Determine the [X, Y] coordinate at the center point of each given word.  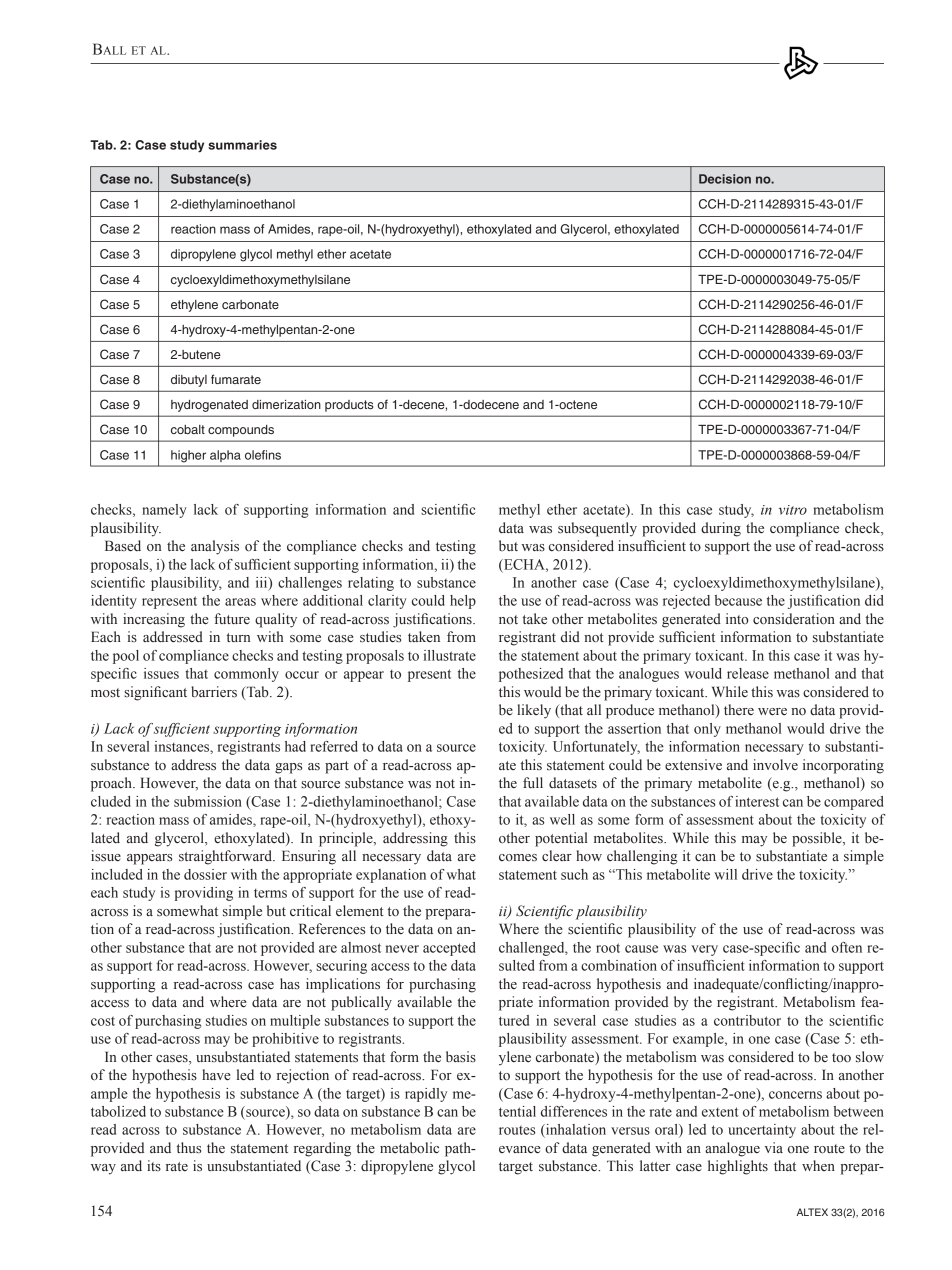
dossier [205, 874]
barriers [214, 692]
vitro [793, 510]
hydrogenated [209, 406]
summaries [242, 145]
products [349, 406]
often [847, 947]
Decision [725, 179]
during [721, 529]
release [748, 673]
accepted [449, 949]
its [154, 1165]
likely [534, 711]
